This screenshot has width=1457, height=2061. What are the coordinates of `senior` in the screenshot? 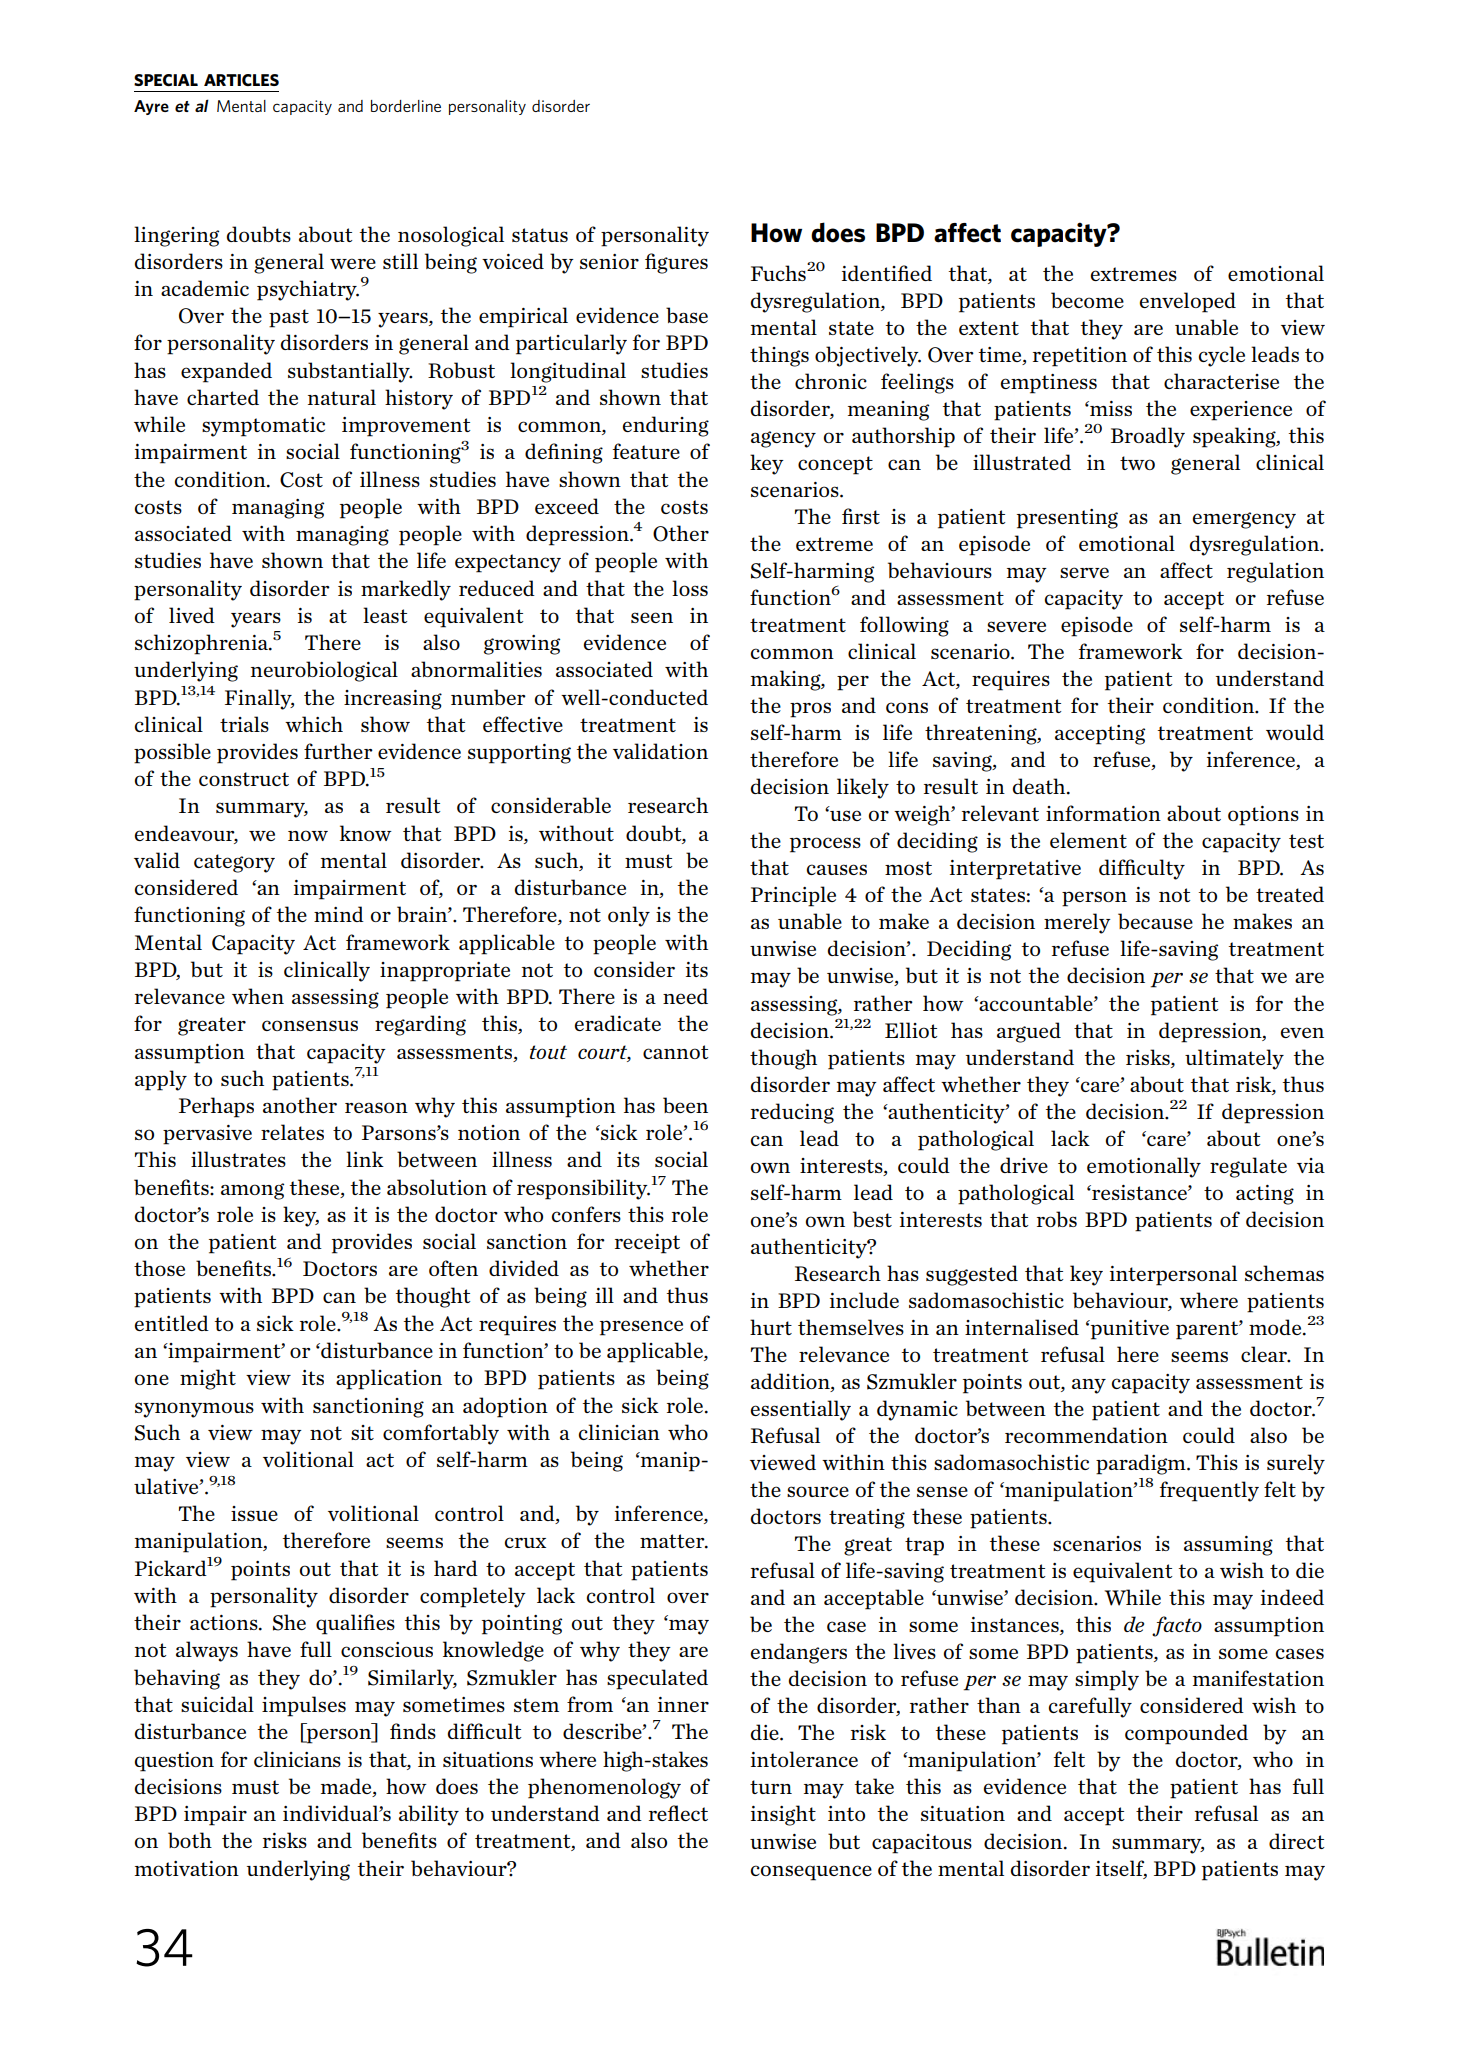 It's located at (609, 261).
